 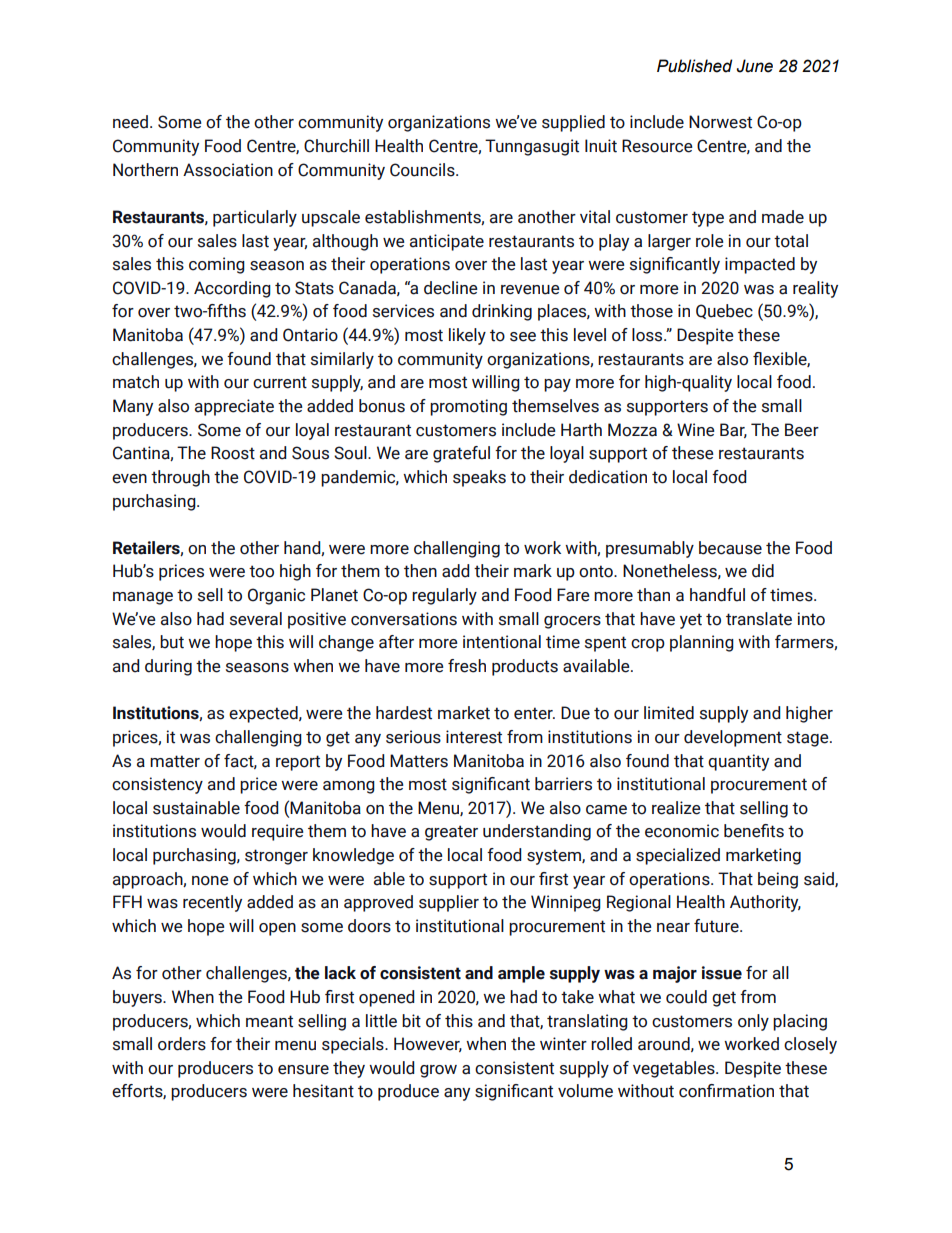 I want to click on did, so click(x=763, y=571).
